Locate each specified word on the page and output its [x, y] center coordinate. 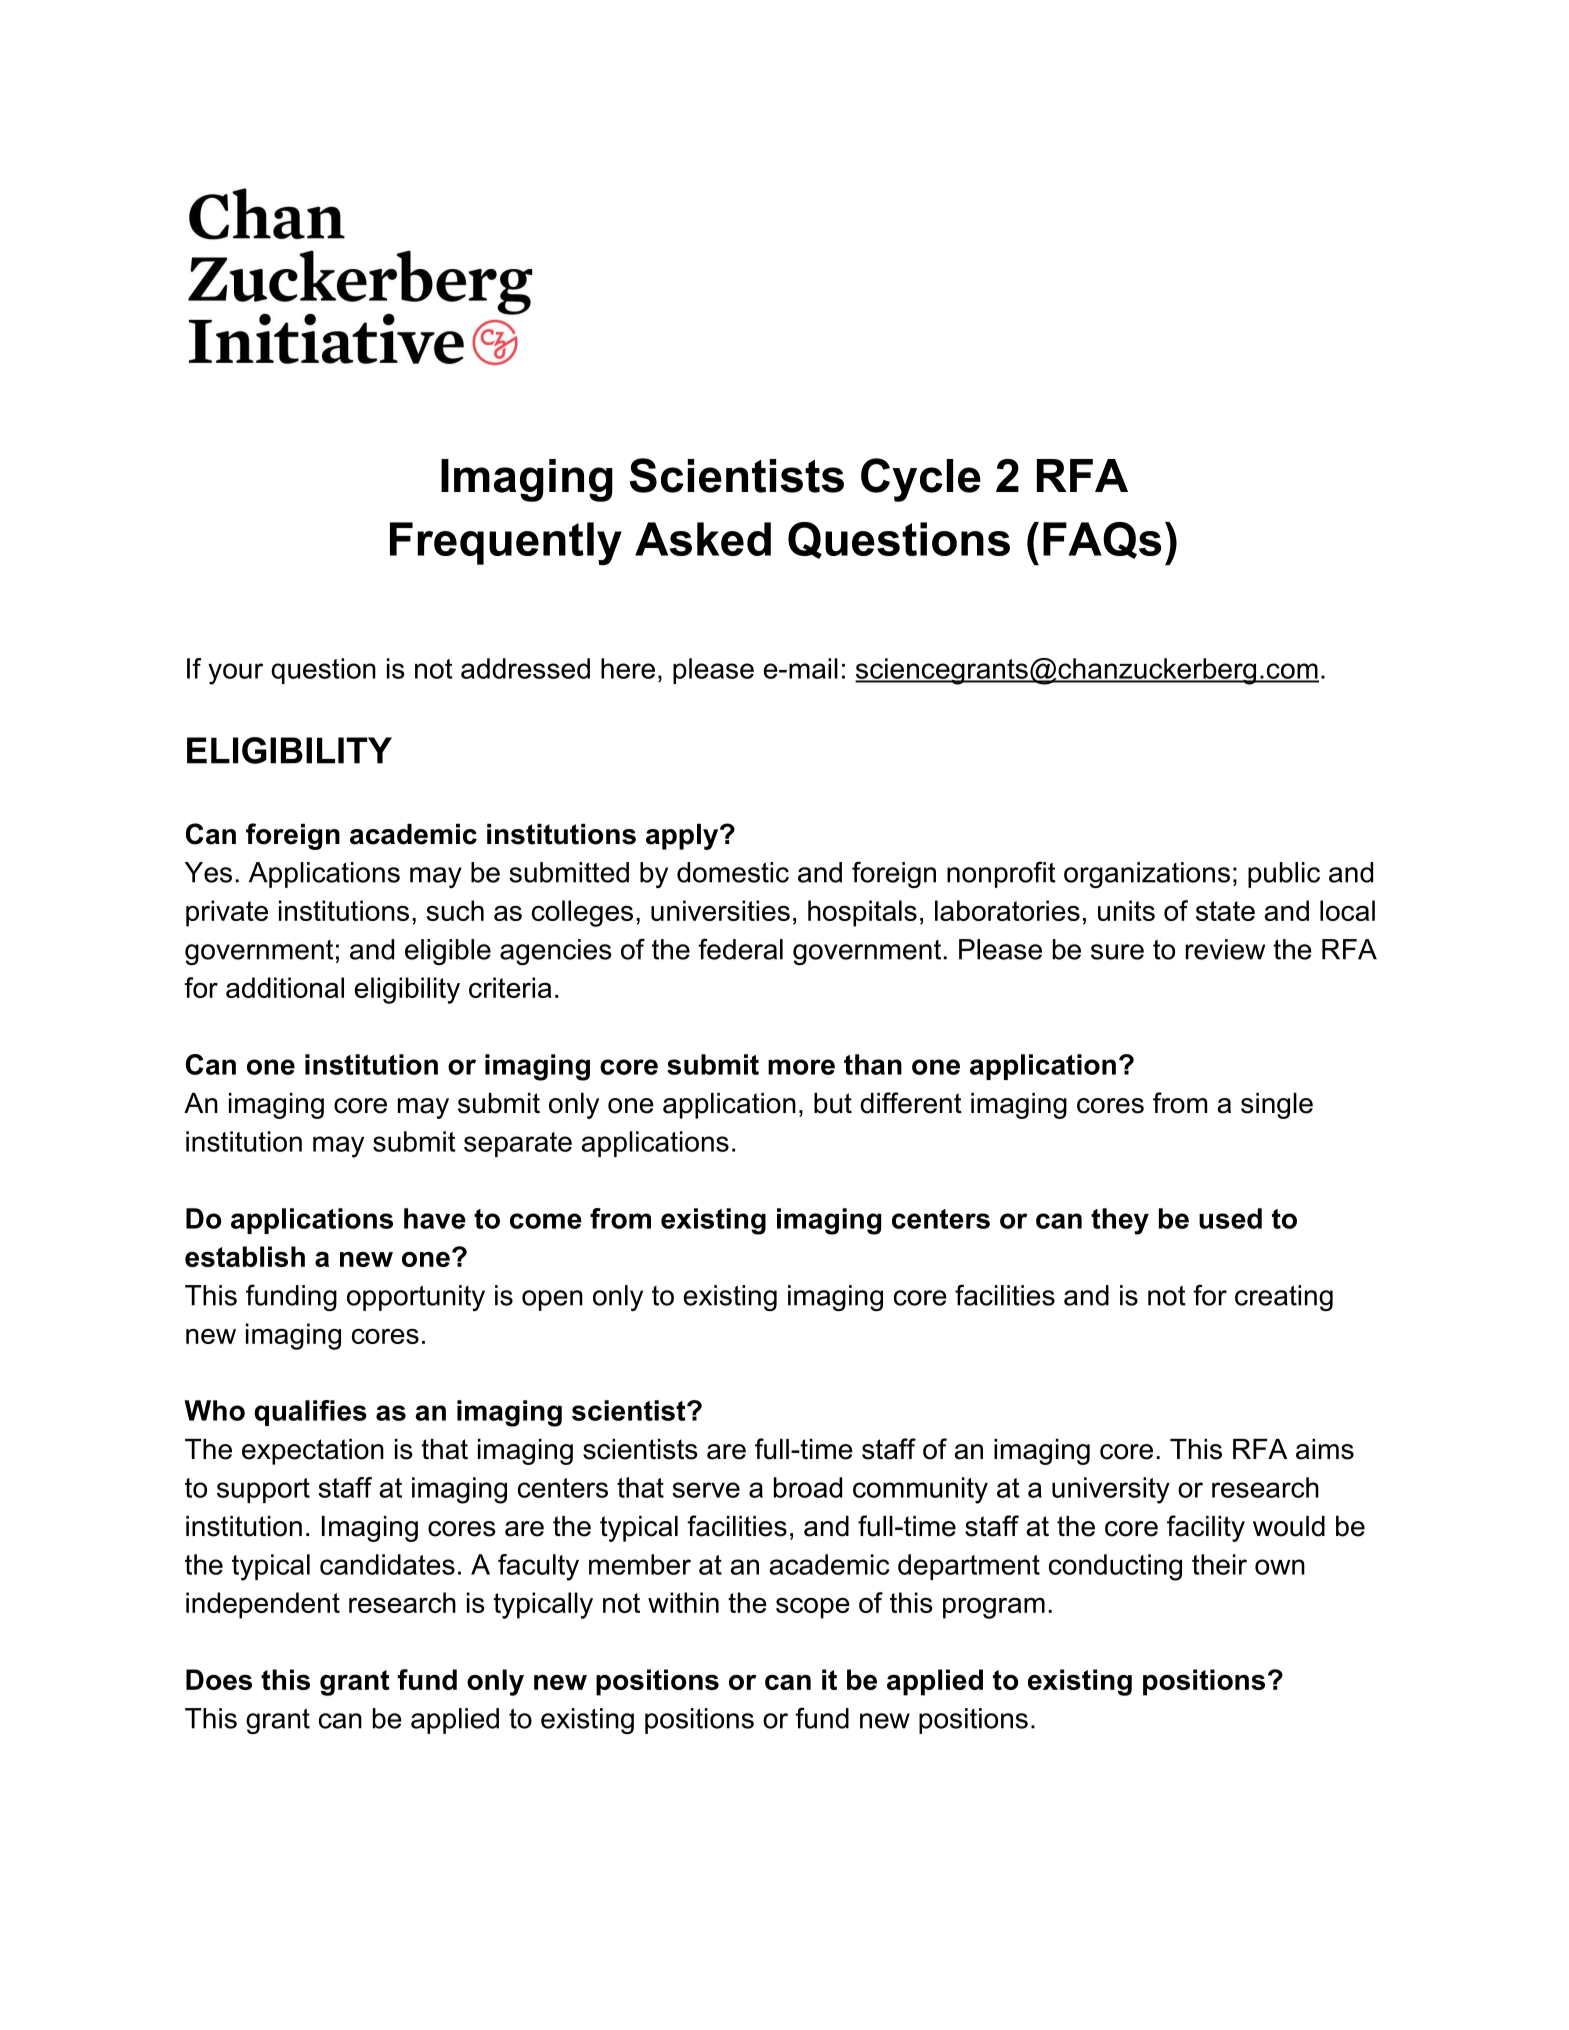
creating [1284, 1298]
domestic [733, 872]
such [455, 910]
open [552, 1300]
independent [263, 1605]
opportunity [416, 1298]
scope [813, 1608]
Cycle [921, 480]
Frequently [506, 543]
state [1225, 911]
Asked [703, 539]
